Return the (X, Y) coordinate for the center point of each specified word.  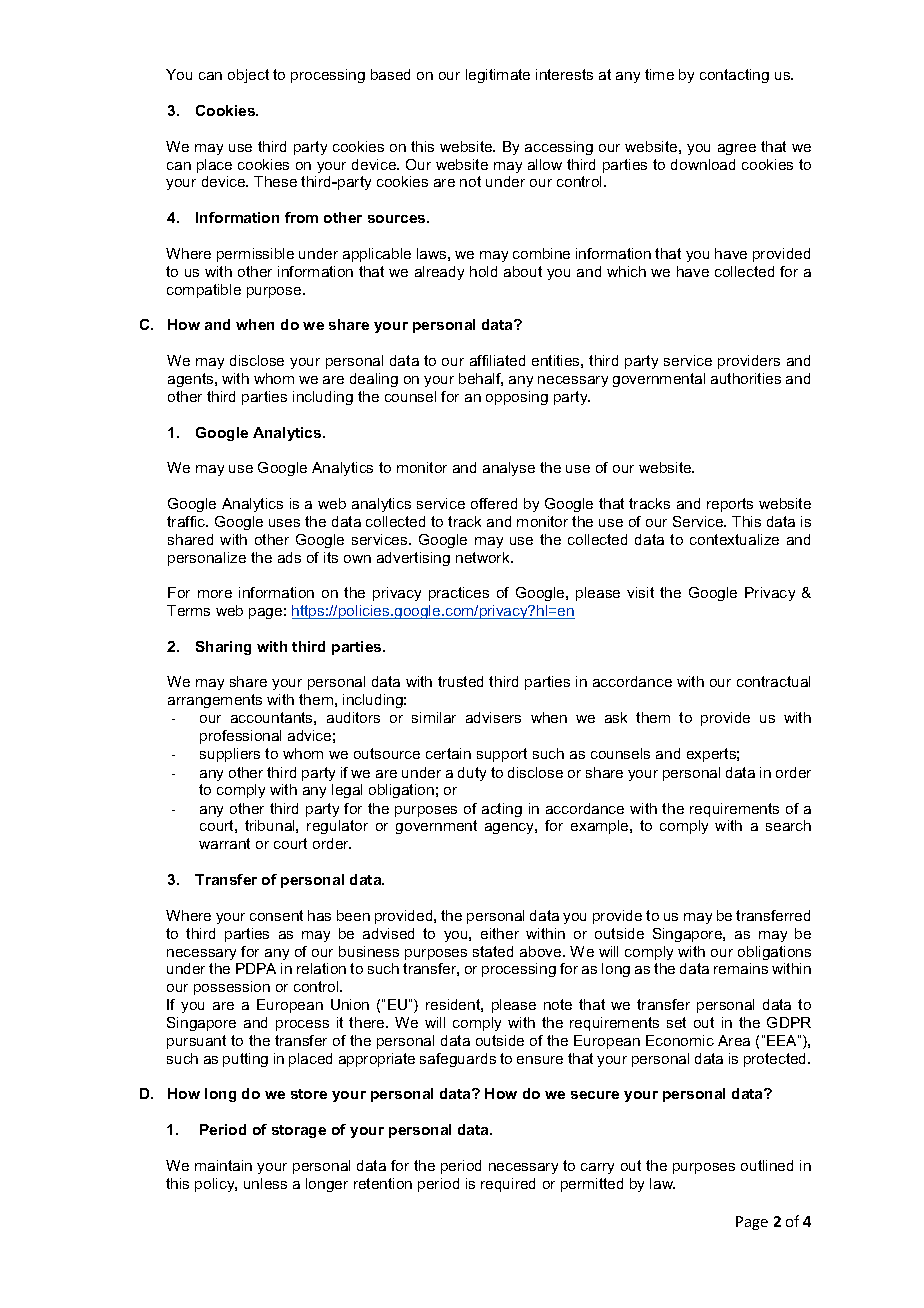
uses (284, 523)
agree (737, 149)
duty (472, 774)
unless (265, 1183)
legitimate (498, 76)
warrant (224, 843)
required (508, 1185)
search (788, 825)
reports (730, 505)
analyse (509, 469)
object (248, 76)
